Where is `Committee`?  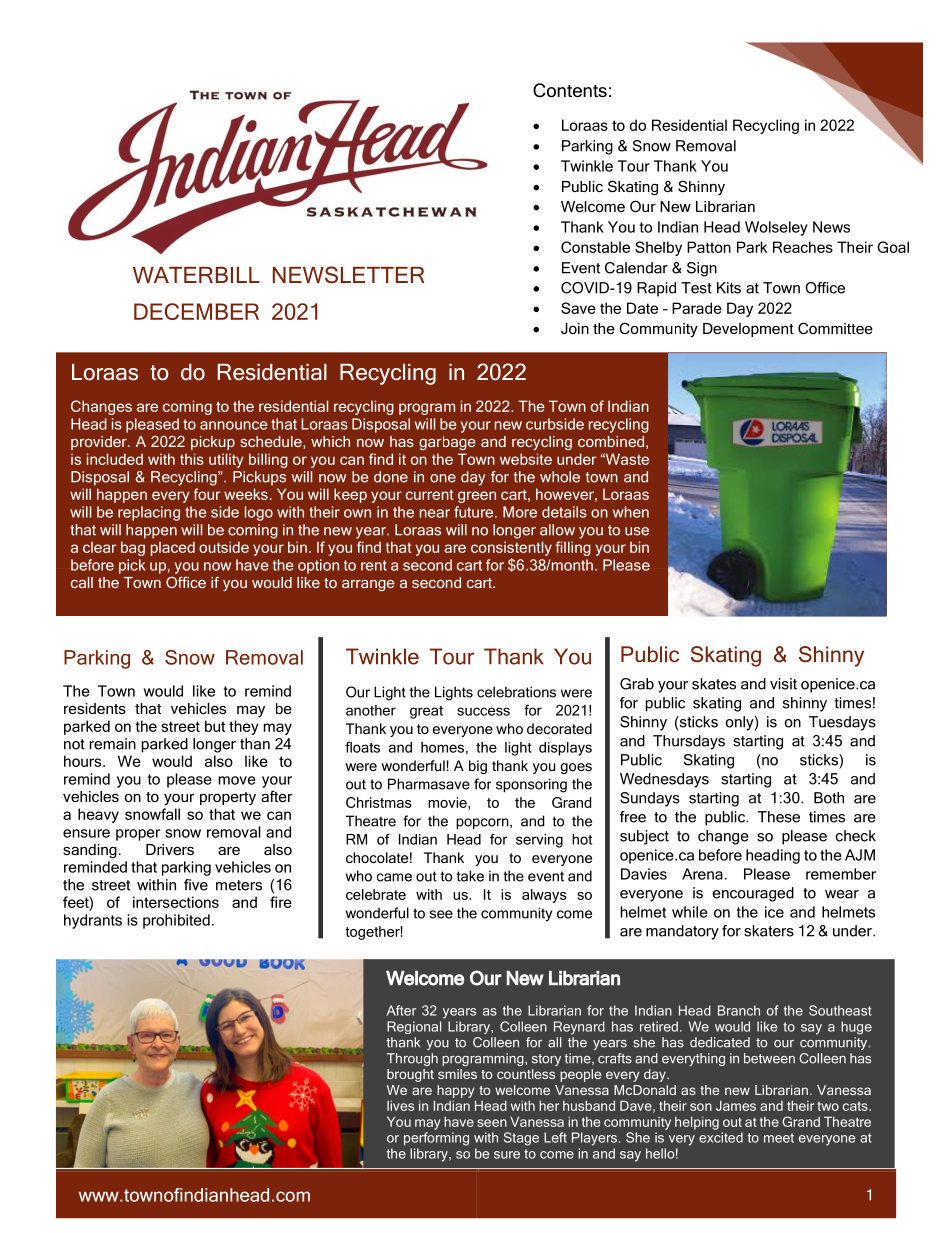 Committee is located at coordinates (835, 328).
